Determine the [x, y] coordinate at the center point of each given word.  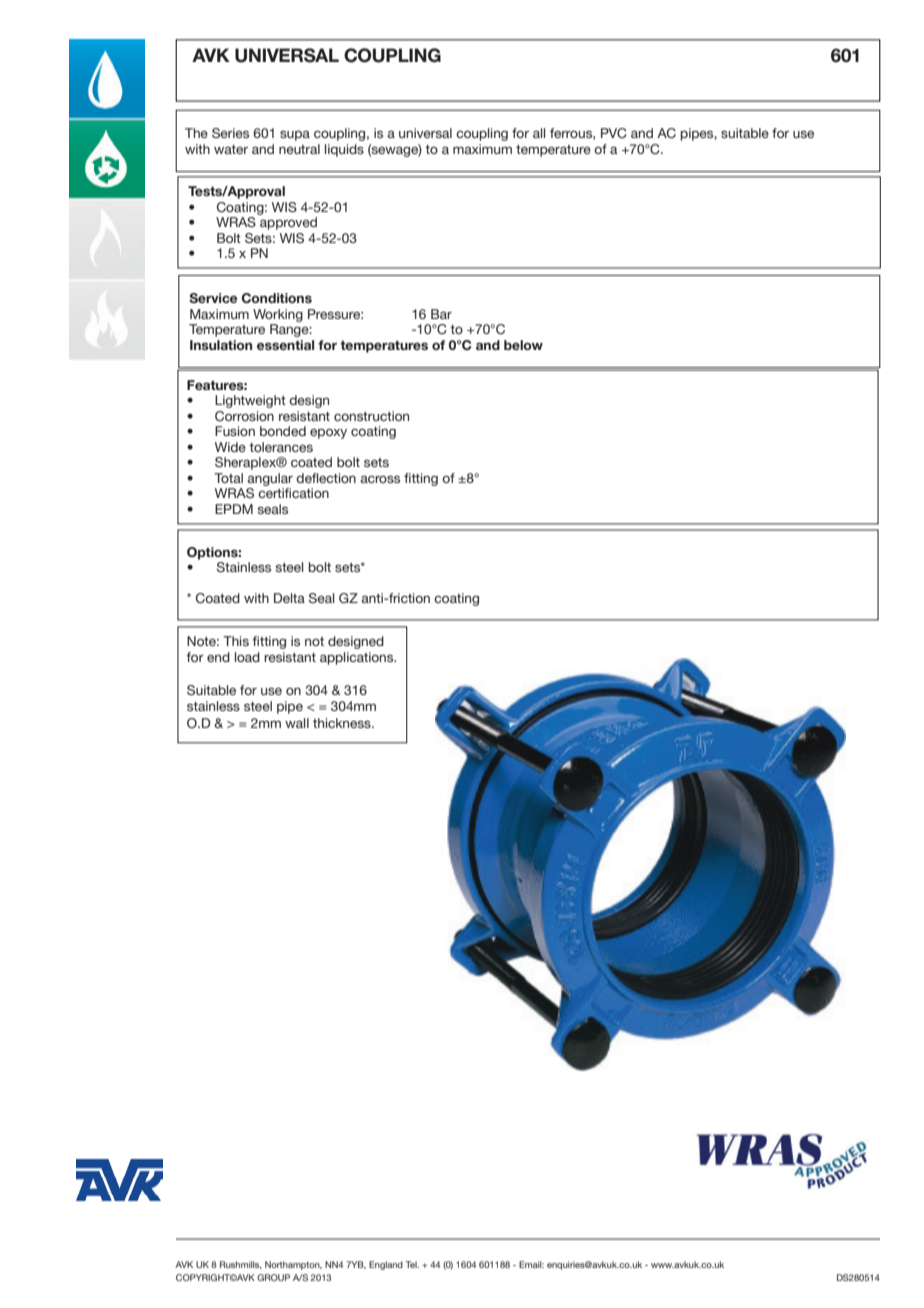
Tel [412, 1264]
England [386, 1265]
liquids [344, 150]
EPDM [234, 509]
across [380, 479]
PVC [614, 133]
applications [358, 658]
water [231, 149]
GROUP [273, 1277]
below [523, 345]
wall [297, 723]
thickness [343, 723]
